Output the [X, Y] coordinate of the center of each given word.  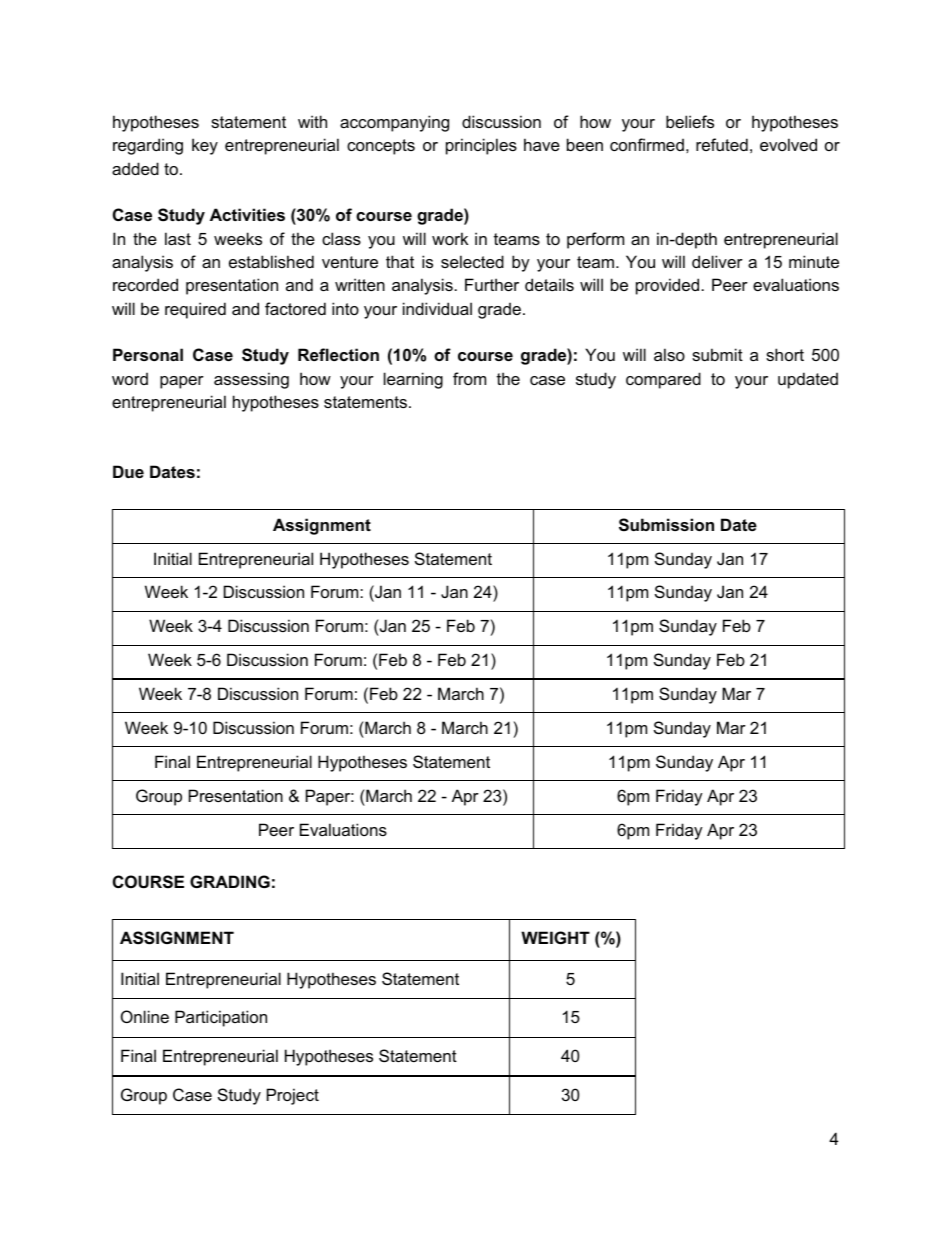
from [469, 378]
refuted [722, 144]
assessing [251, 380]
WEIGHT [555, 937]
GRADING [230, 881]
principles [481, 146]
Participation [221, 1018]
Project [293, 1096]
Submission [666, 525]
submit [717, 354]
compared [663, 380]
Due [128, 471]
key [205, 146]
